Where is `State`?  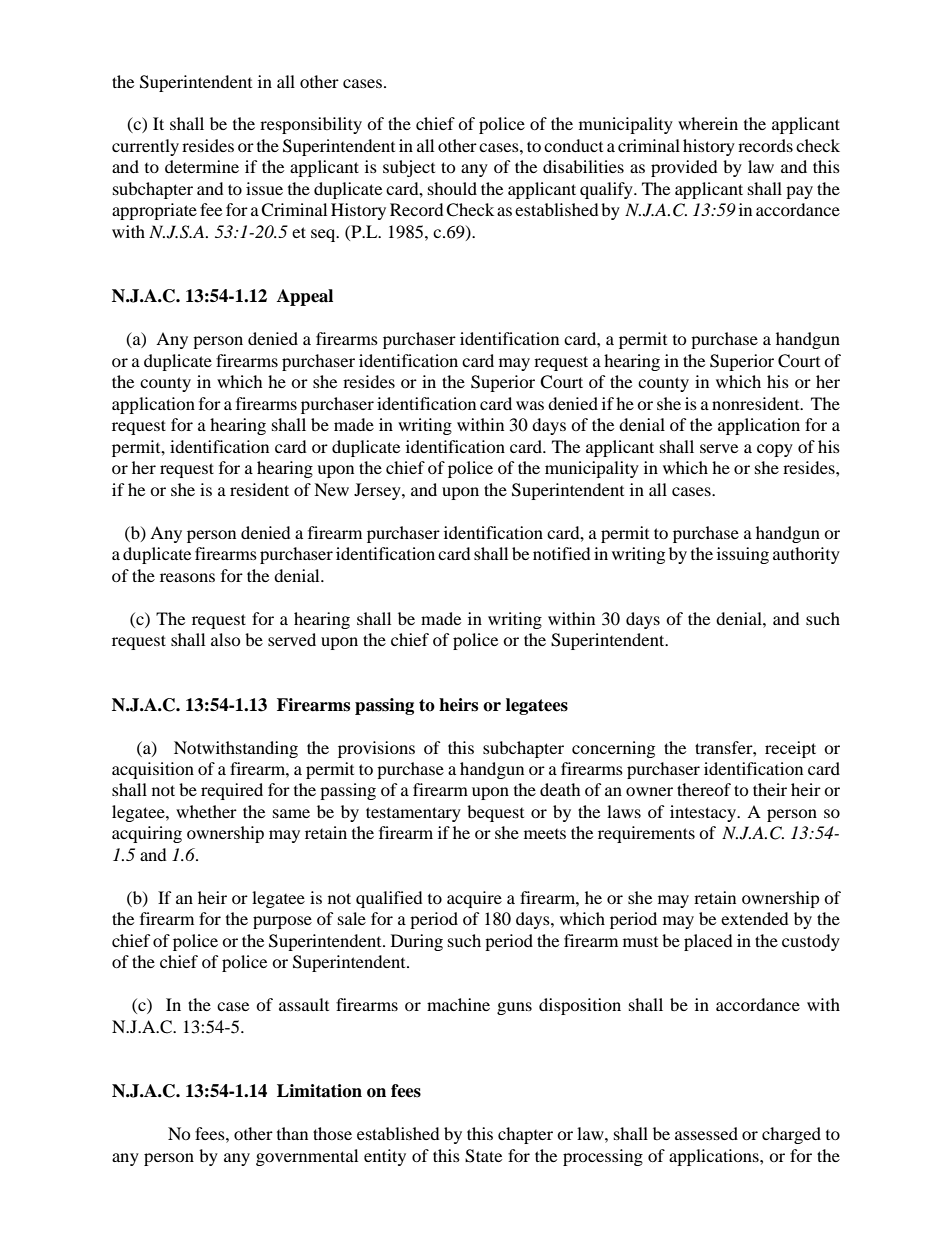
State is located at coordinates (483, 1156).
